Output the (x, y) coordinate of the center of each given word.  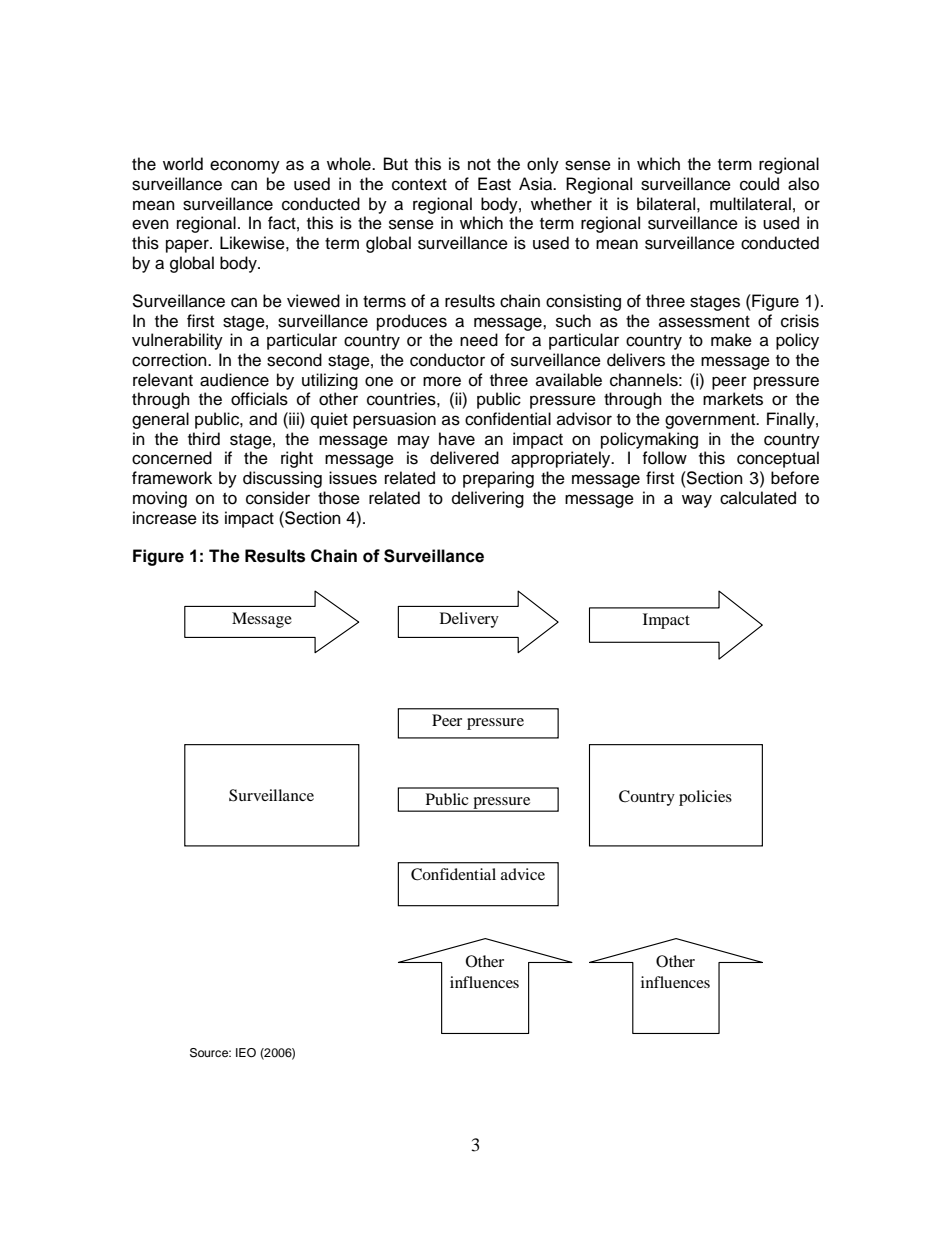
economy (245, 167)
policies (705, 798)
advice (523, 874)
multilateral (750, 204)
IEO (246, 1053)
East (494, 184)
